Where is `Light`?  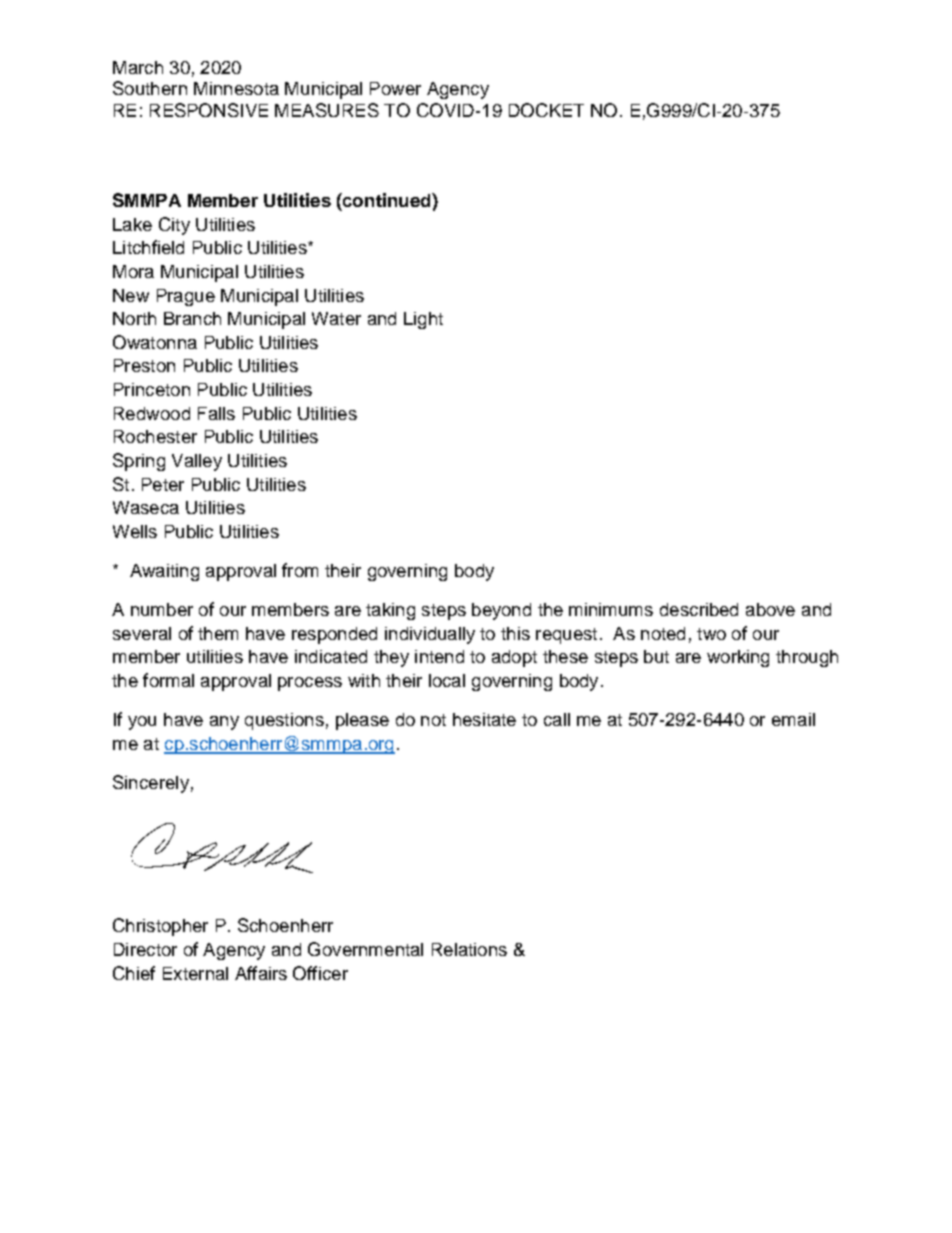
Light is located at coordinates (423, 320).
